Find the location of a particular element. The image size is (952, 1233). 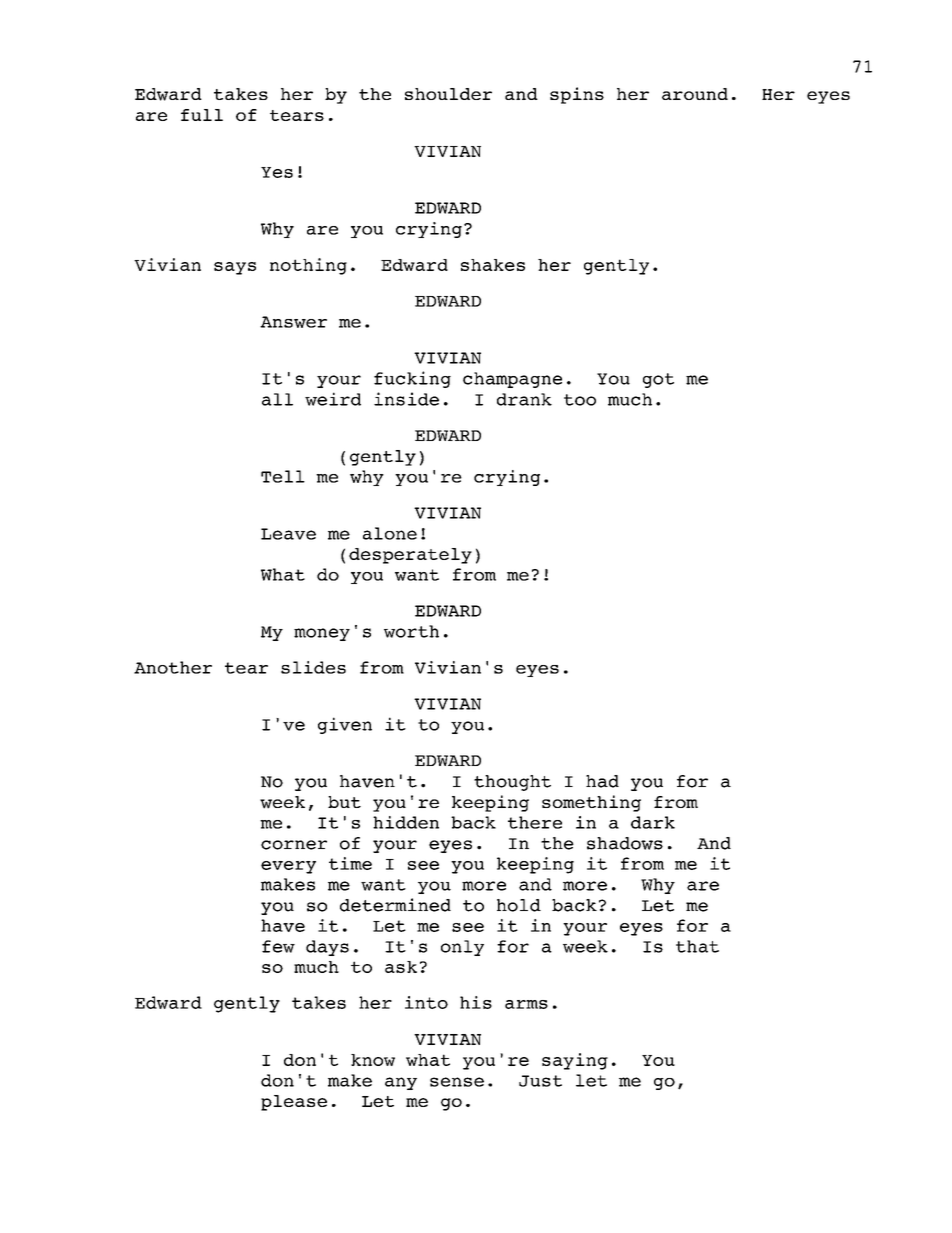

full is located at coordinates (202, 115).
